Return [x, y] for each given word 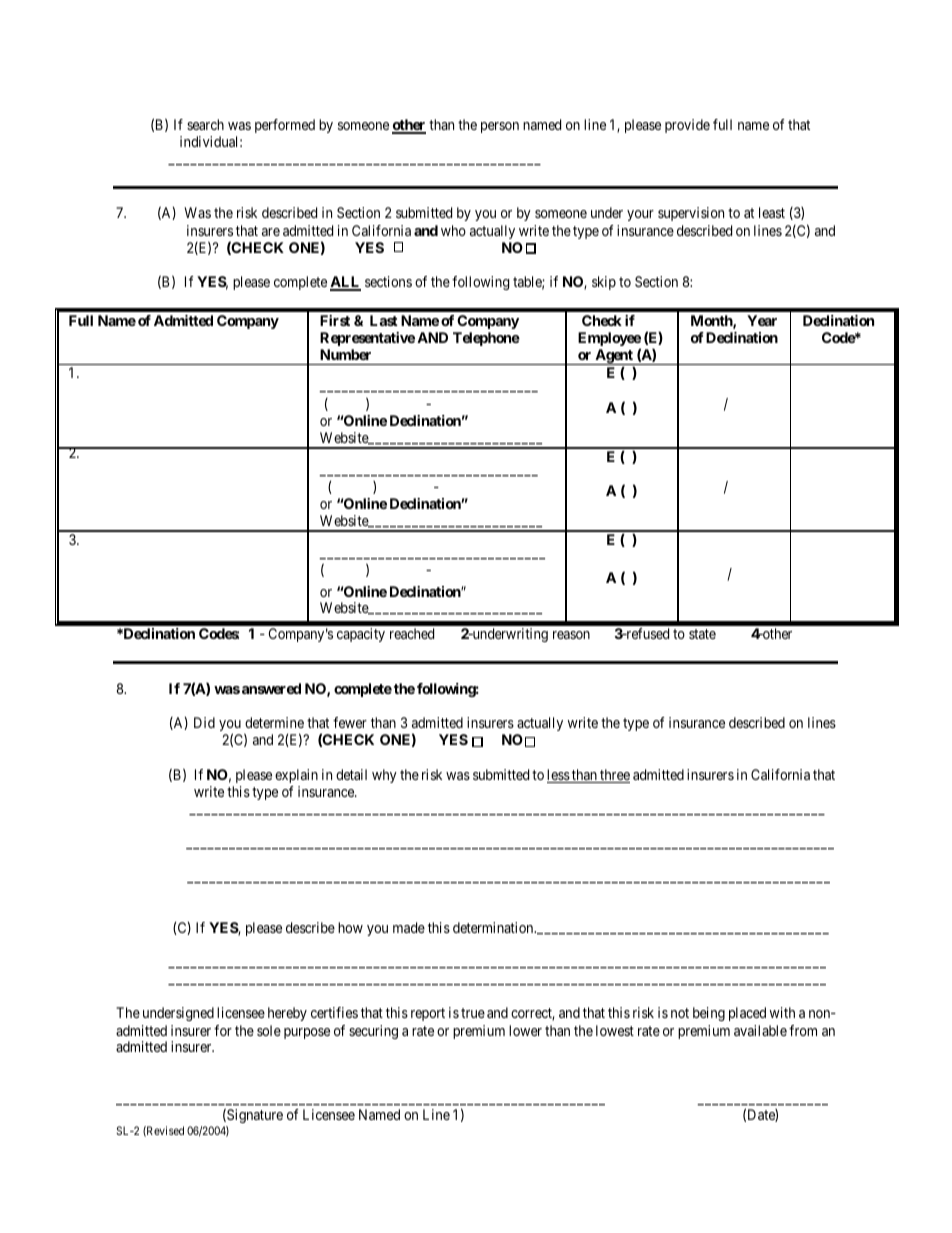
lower [525, 1030]
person [500, 127]
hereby [287, 1014]
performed [285, 126]
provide [687, 126]
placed [747, 1014]
